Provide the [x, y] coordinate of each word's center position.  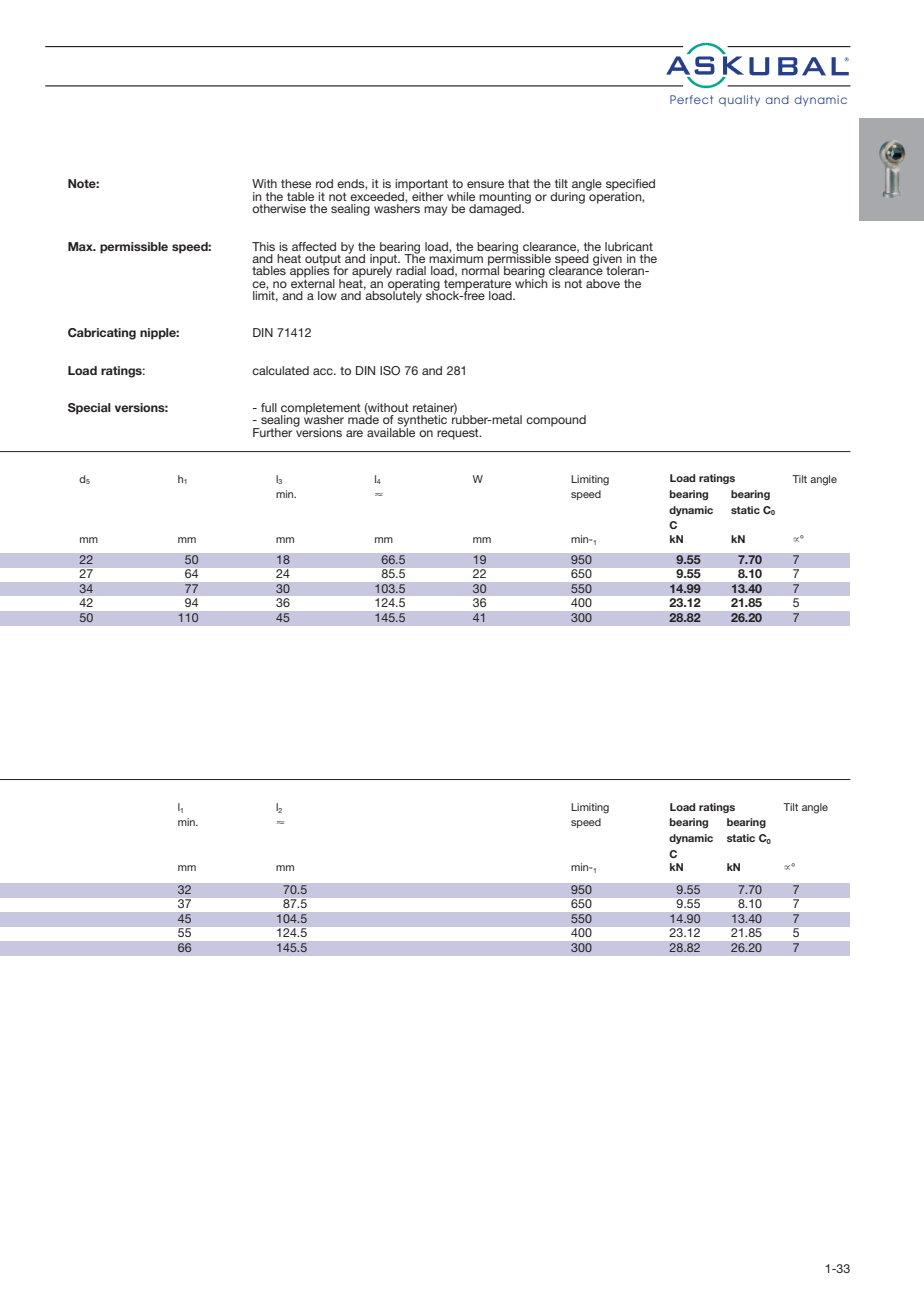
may [435, 211]
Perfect [691, 99]
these [296, 183]
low [327, 295]
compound [556, 421]
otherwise [279, 208]
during [567, 198]
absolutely [393, 296]
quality [739, 100]
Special [89, 409]
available [391, 431]
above [603, 283]
